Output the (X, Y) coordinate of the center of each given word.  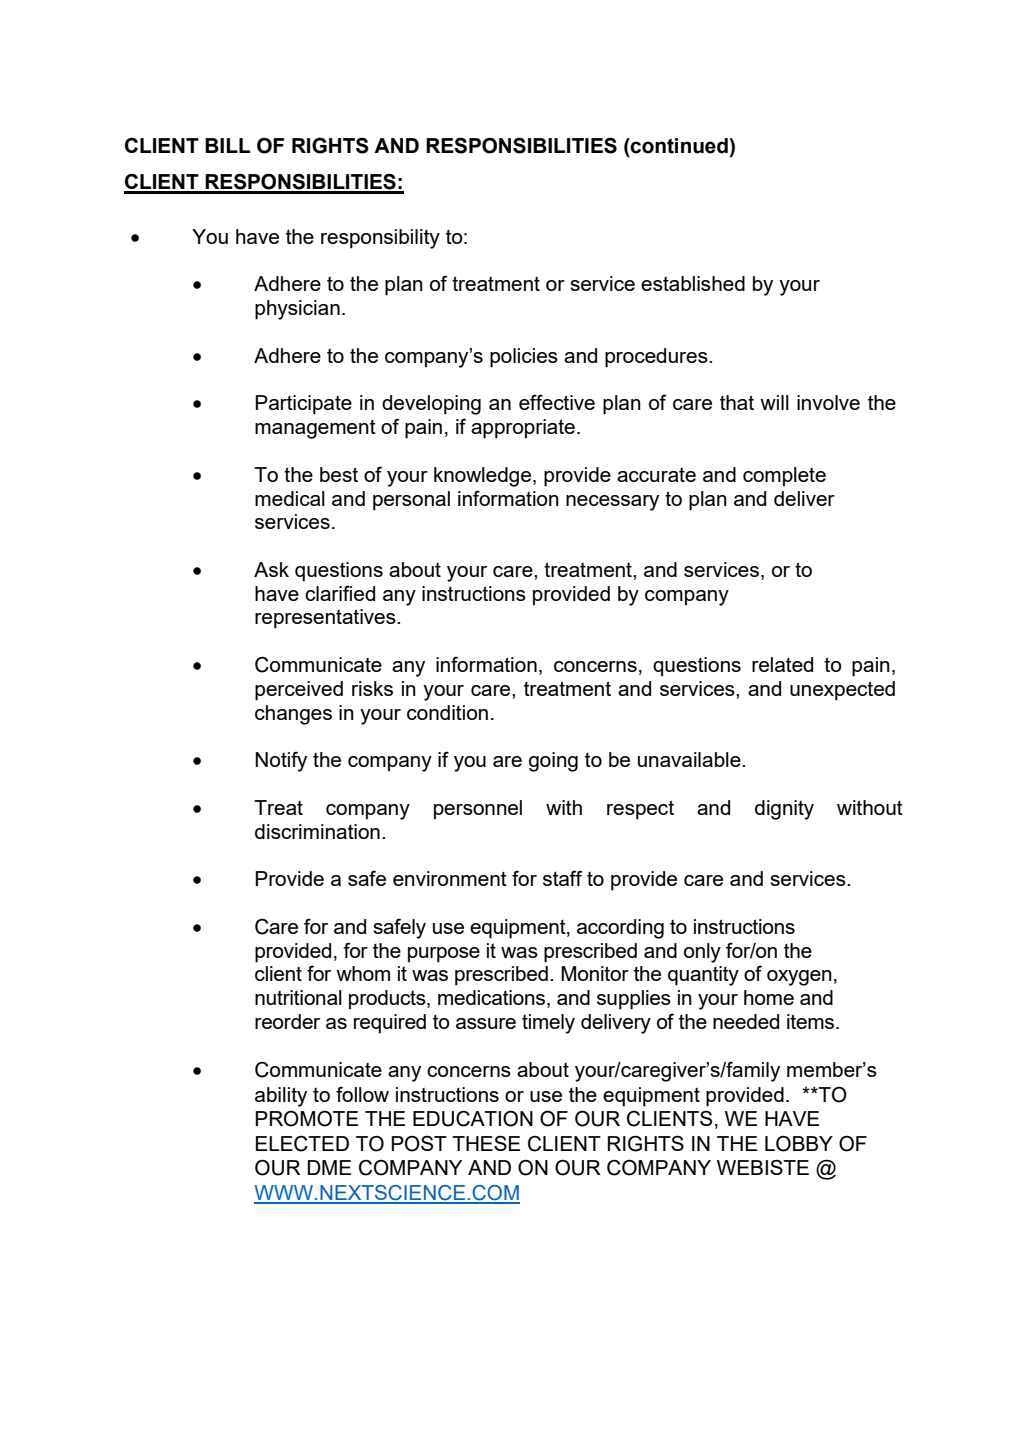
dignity (784, 810)
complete (784, 477)
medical (290, 498)
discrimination (317, 831)
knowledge (484, 477)
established (693, 283)
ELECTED (302, 1143)
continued (679, 146)
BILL (227, 145)
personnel (478, 810)
